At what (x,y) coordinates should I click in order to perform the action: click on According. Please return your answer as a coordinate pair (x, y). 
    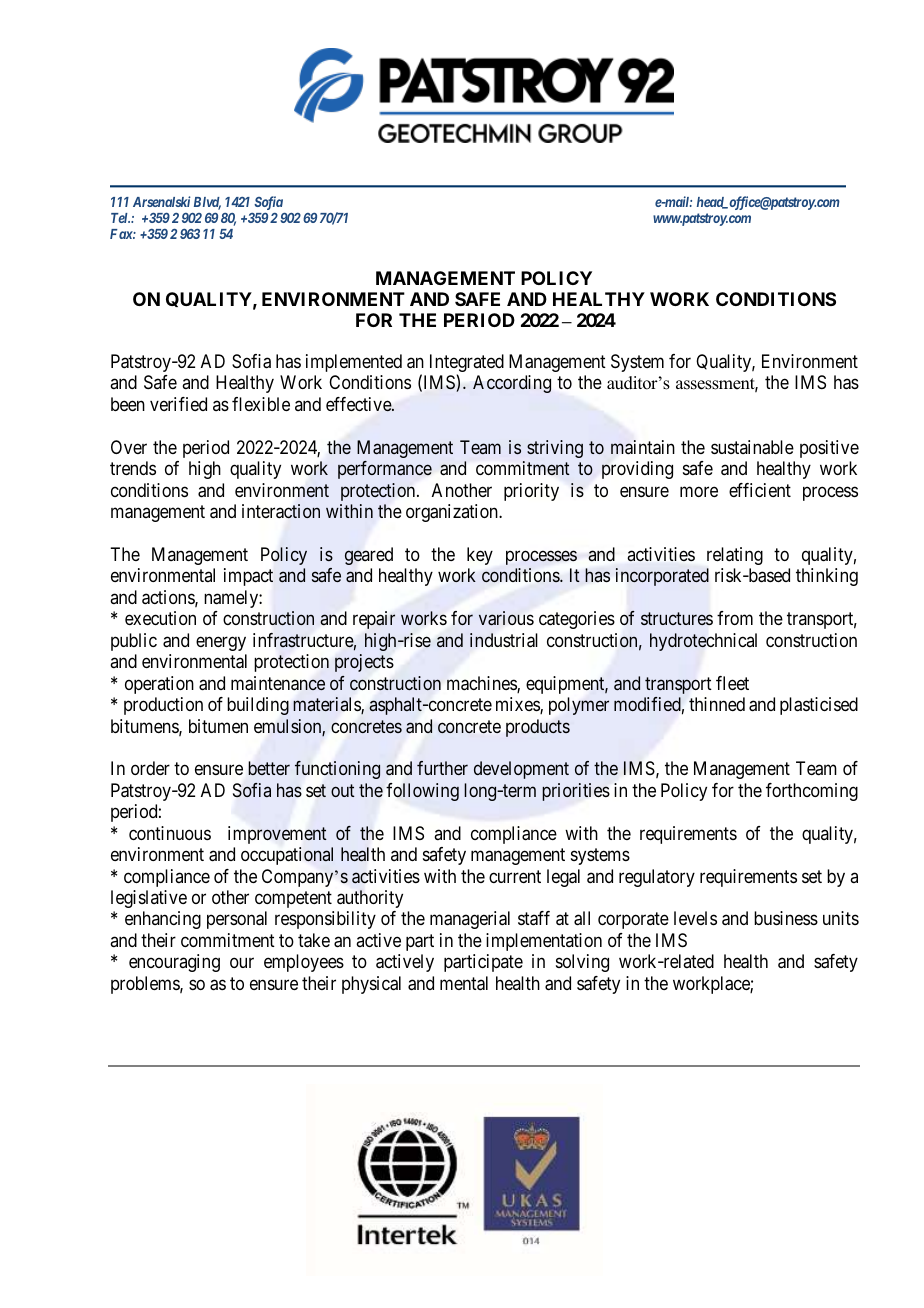
    Looking at the image, I should click on (512, 384).
